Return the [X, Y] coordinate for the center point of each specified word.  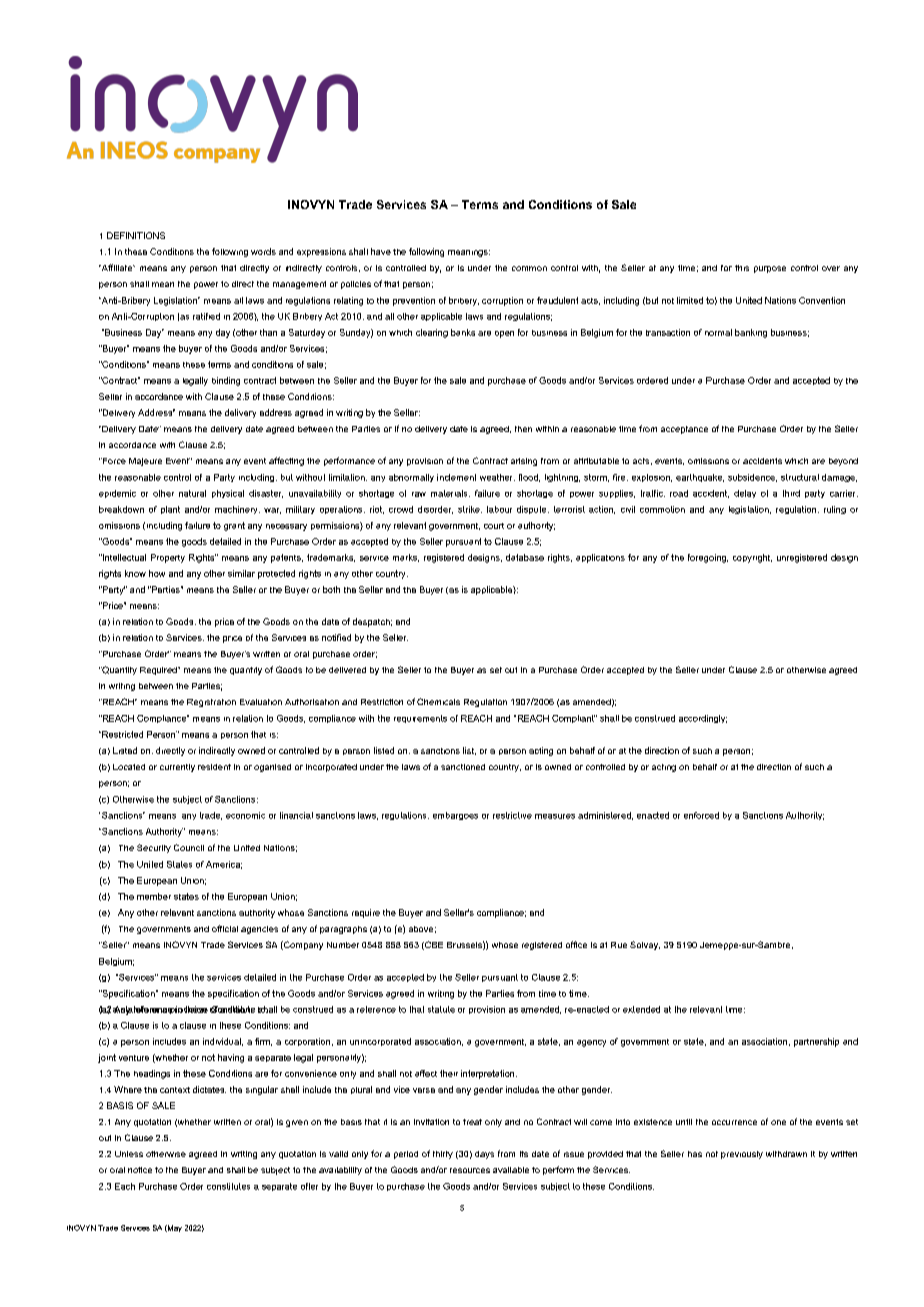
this [742, 268]
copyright [752, 558]
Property [168, 558]
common [529, 268]
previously [742, 1155]
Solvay [645, 945]
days [484, 1155]
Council [189, 847]
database [525, 557]
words [263, 251]
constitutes [228, 1186]
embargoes [455, 816]
